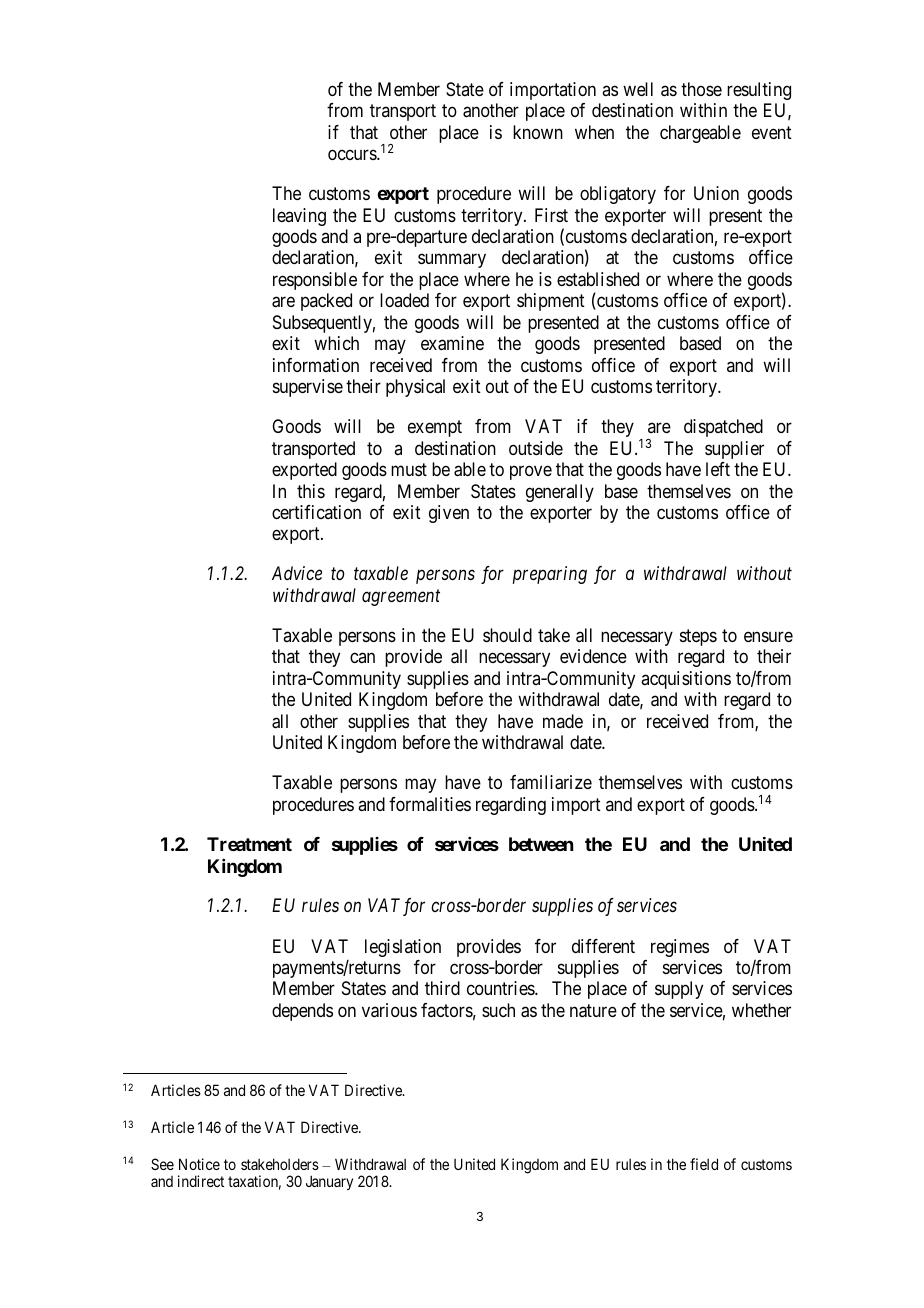 Image resolution: width=924 pixels, height=1308 pixels. What do you see at coordinates (199, 1164) in the page?
I see `Notice` at bounding box center [199, 1164].
